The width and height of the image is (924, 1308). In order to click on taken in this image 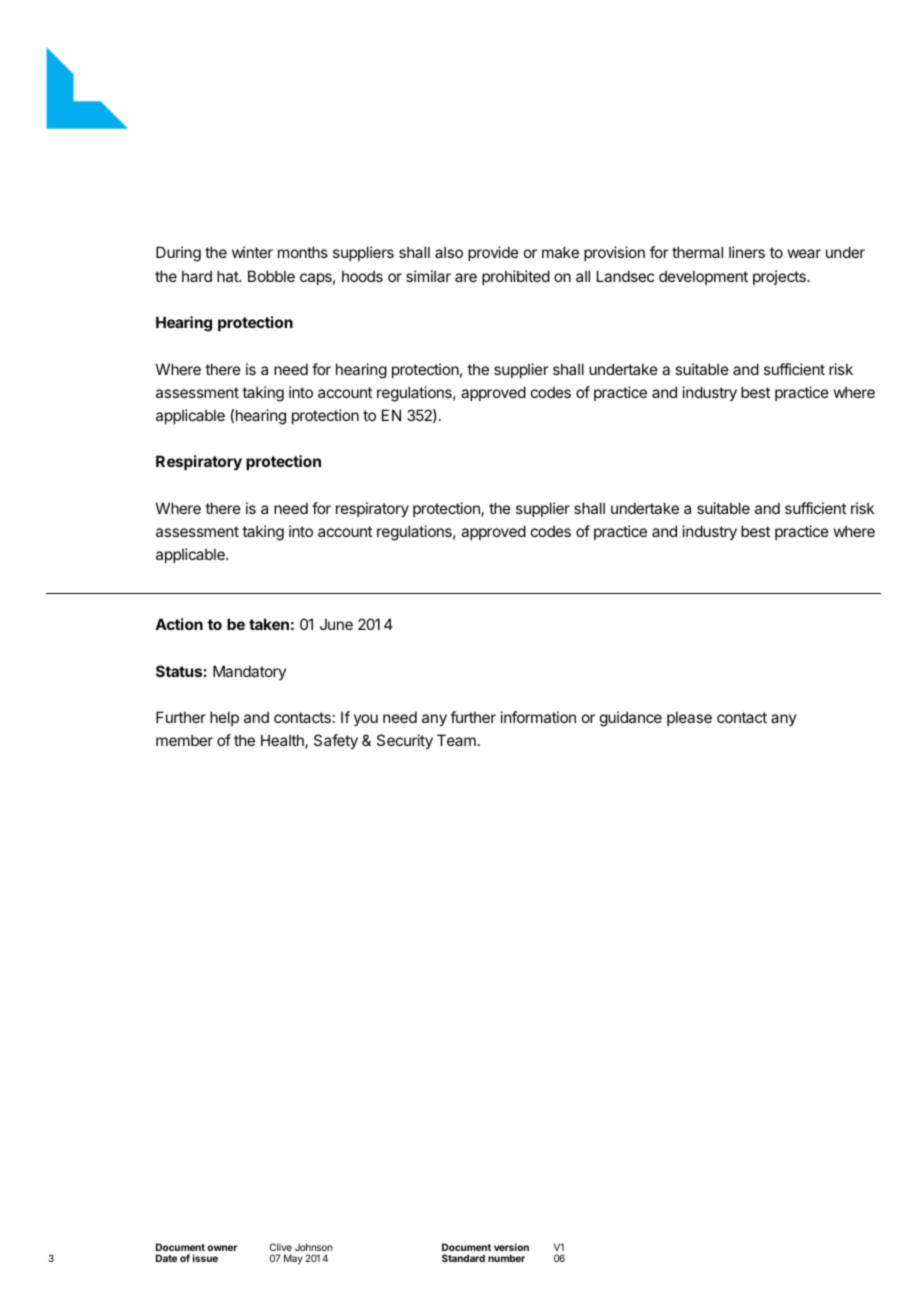, I will do `click(269, 624)`.
